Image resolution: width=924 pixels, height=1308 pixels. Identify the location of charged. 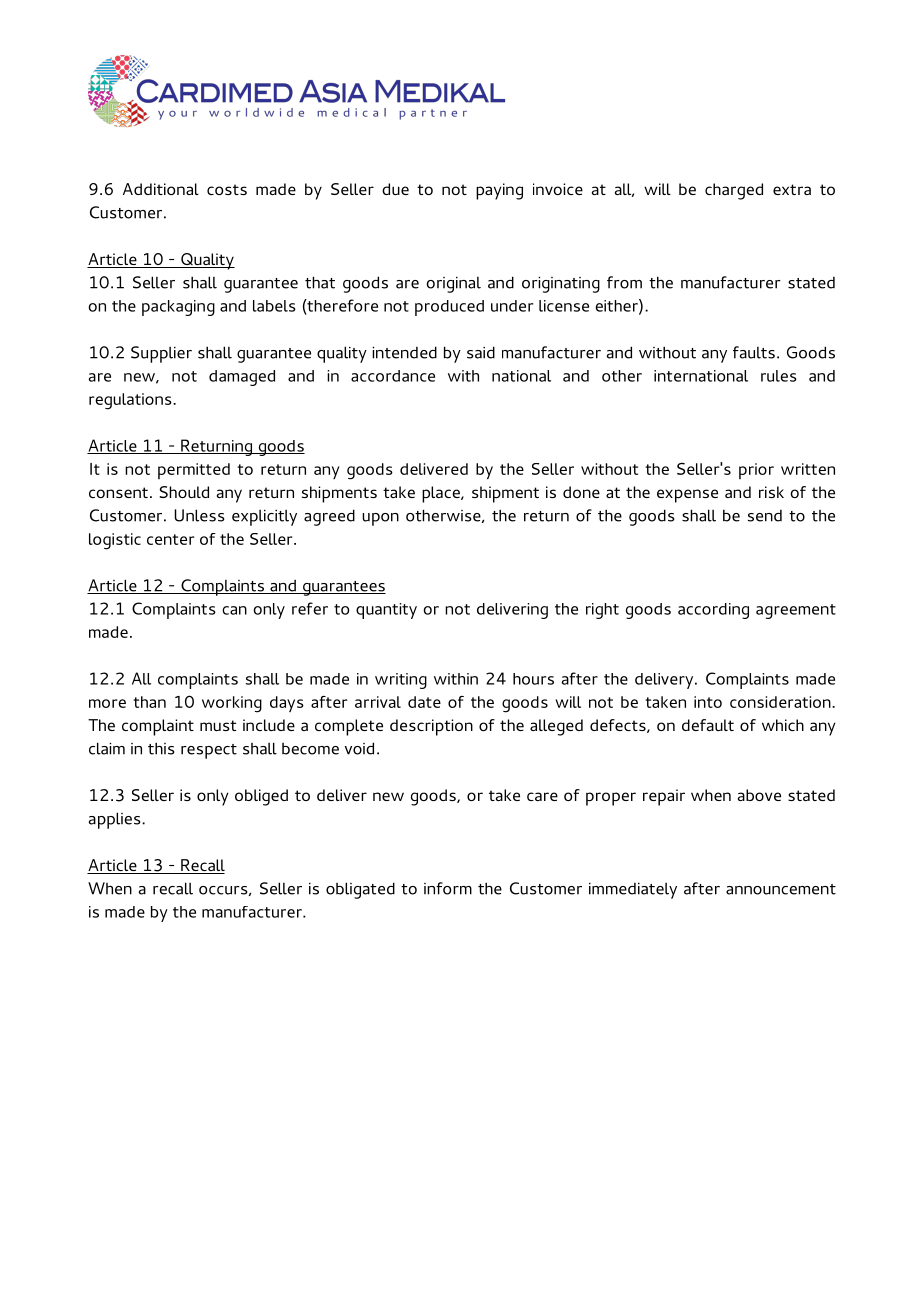
(734, 191).
